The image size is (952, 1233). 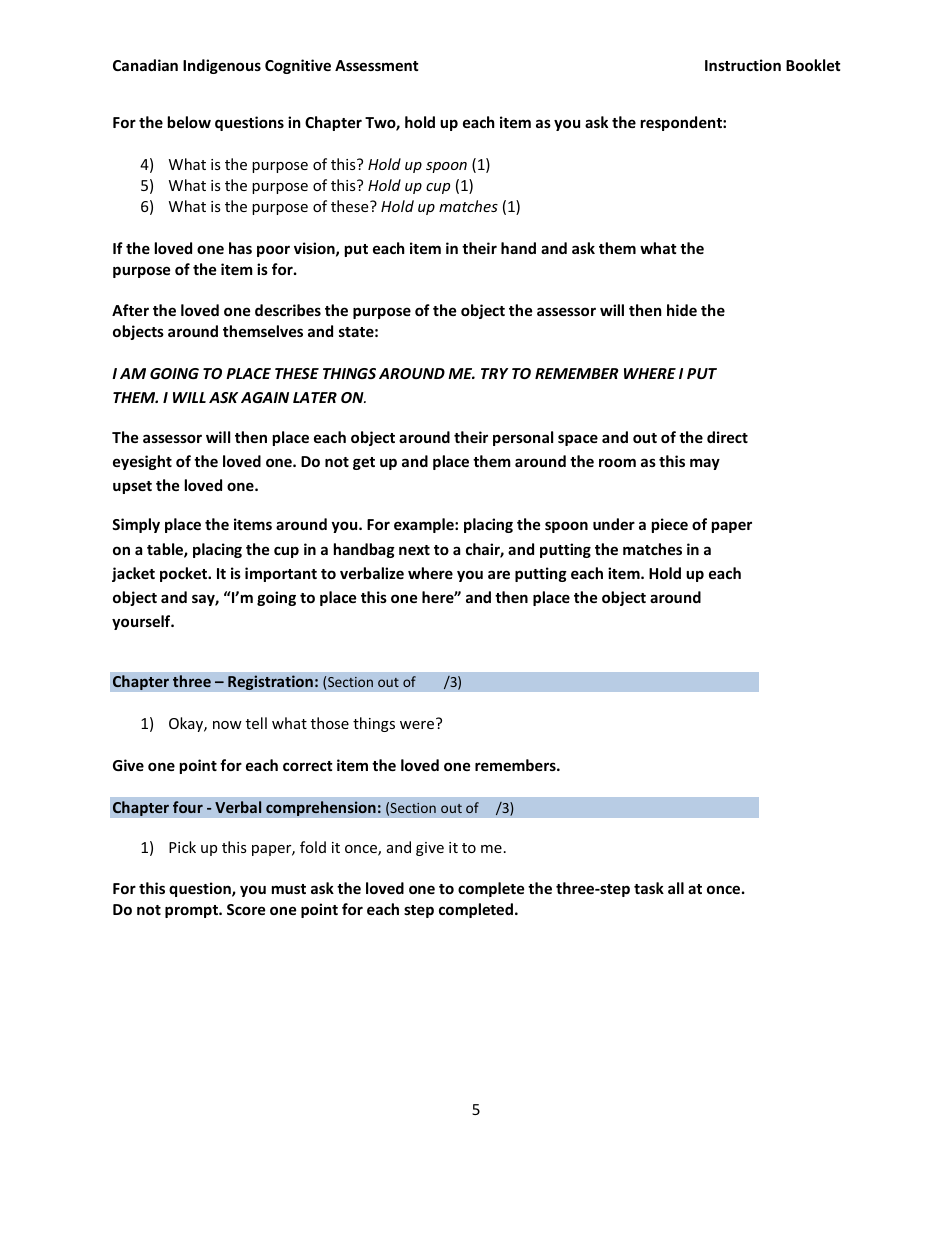 What do you see at coordinates (313, 847) in the screenshot?
I see `fold` at bounding box center [313, 847].
